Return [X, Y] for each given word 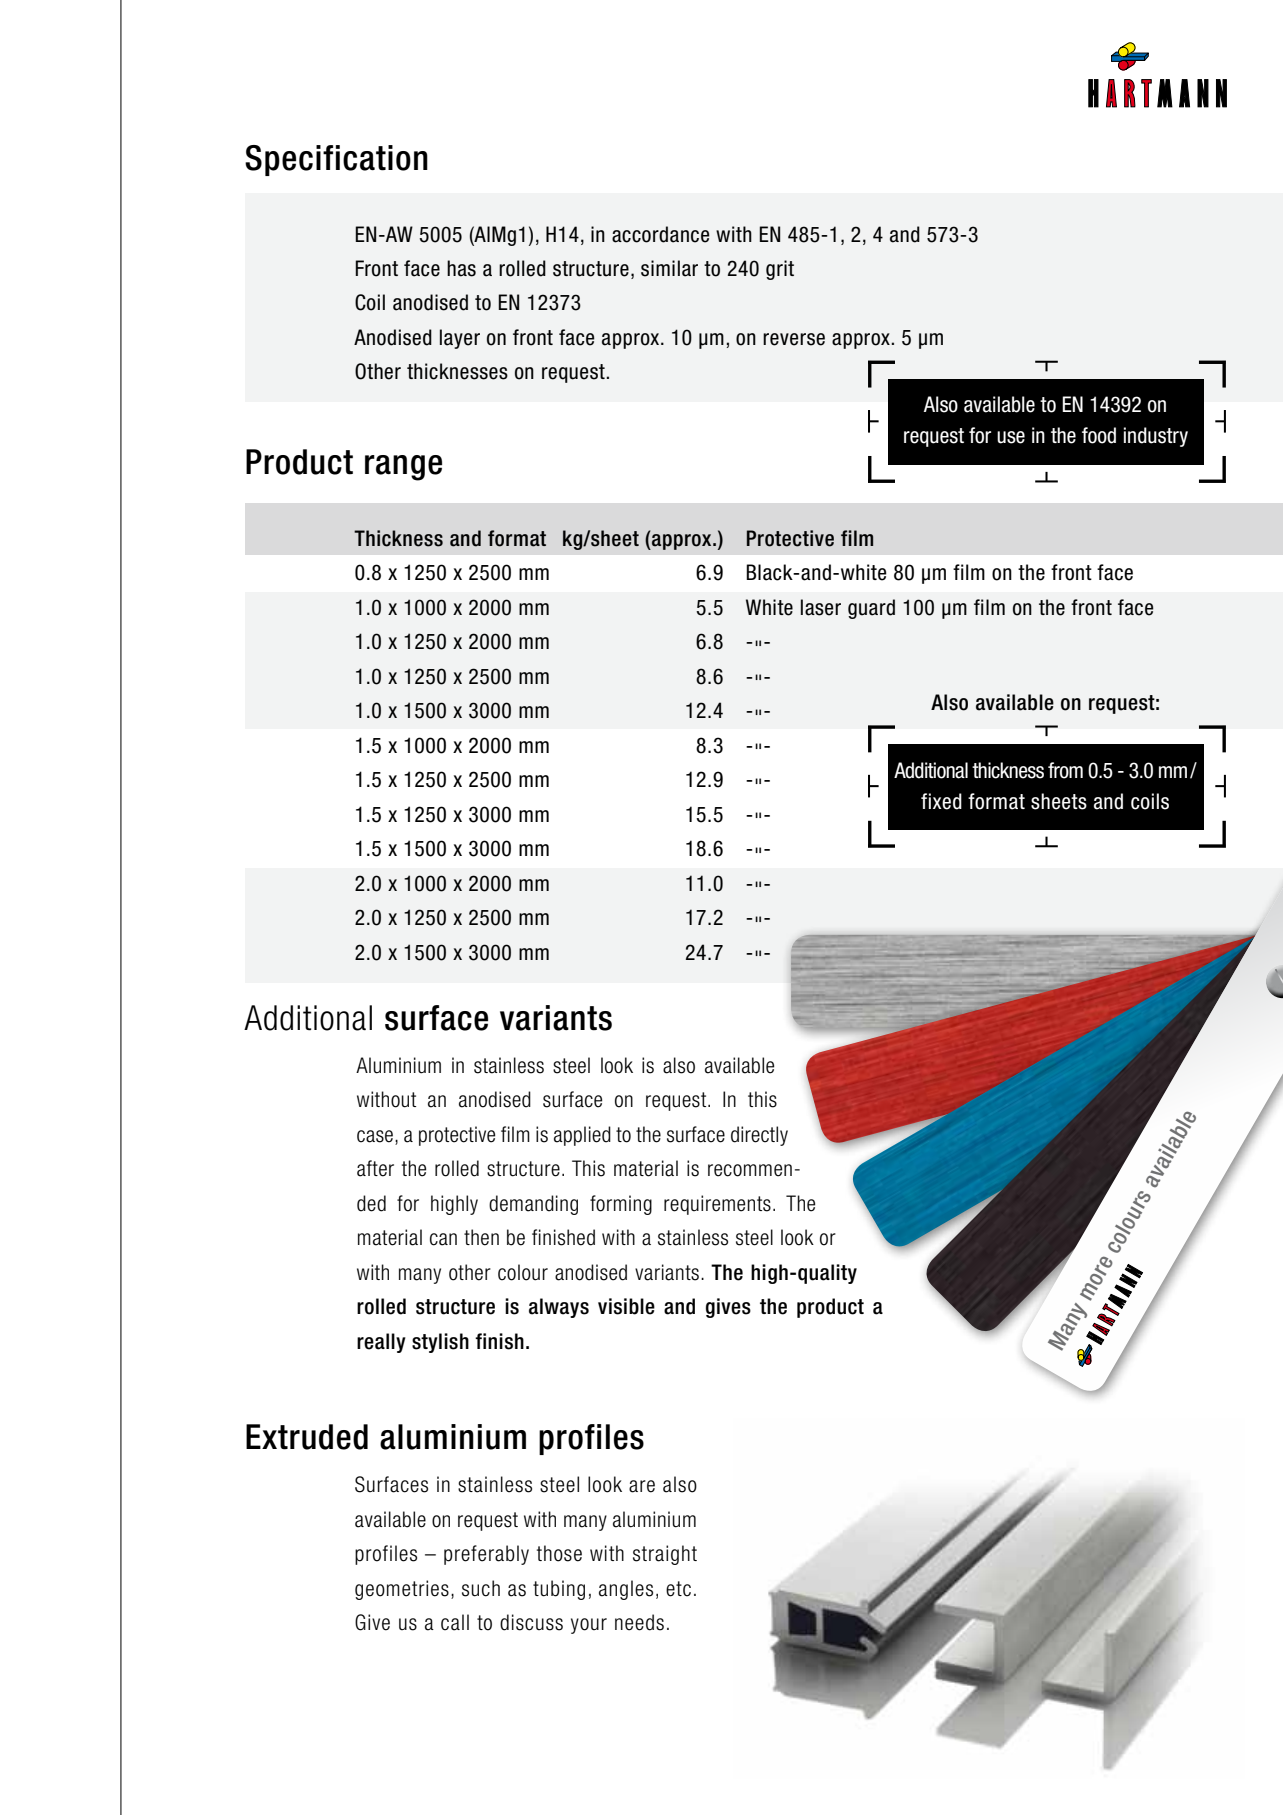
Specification [336, 160]
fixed [941, 801]
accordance [661, 234]
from [1065, 770]
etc [678, 1589]
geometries [402, 1590]
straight [665, 1555]
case [375, 1136]
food [1099, 435]
